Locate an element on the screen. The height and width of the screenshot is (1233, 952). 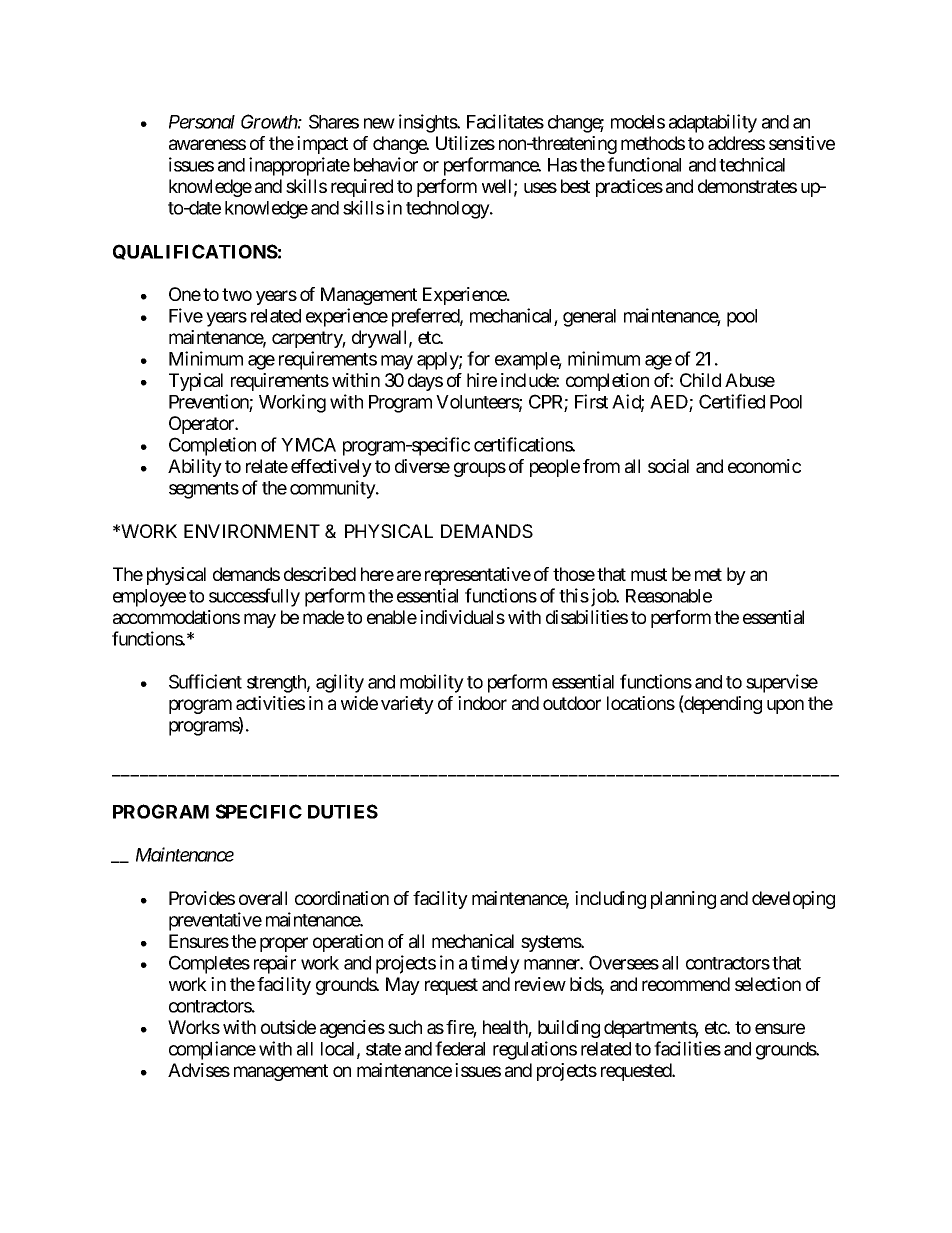
technical is located at coordinates (752, 164).
